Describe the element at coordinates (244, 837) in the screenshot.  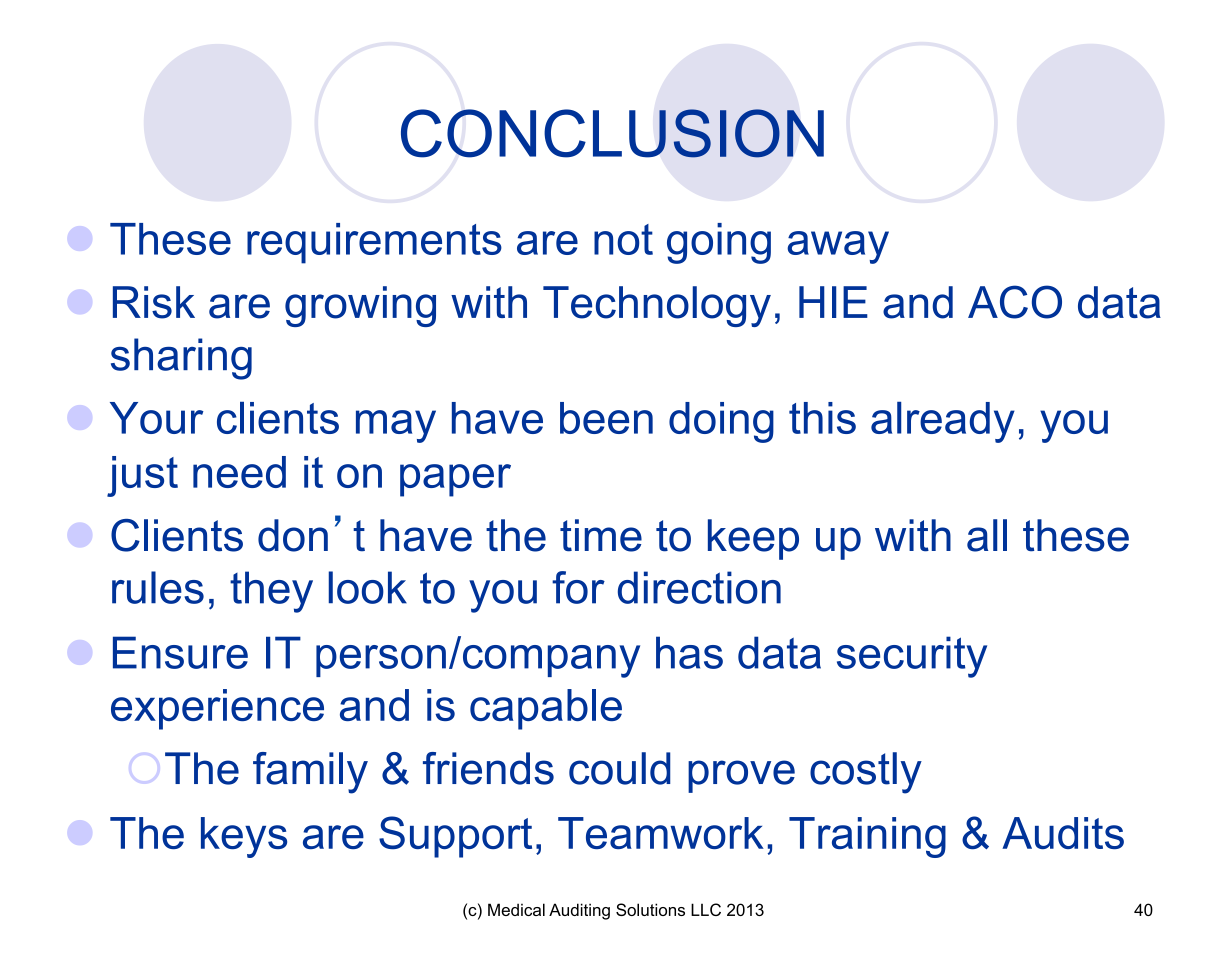
I see `keys` at that location.
